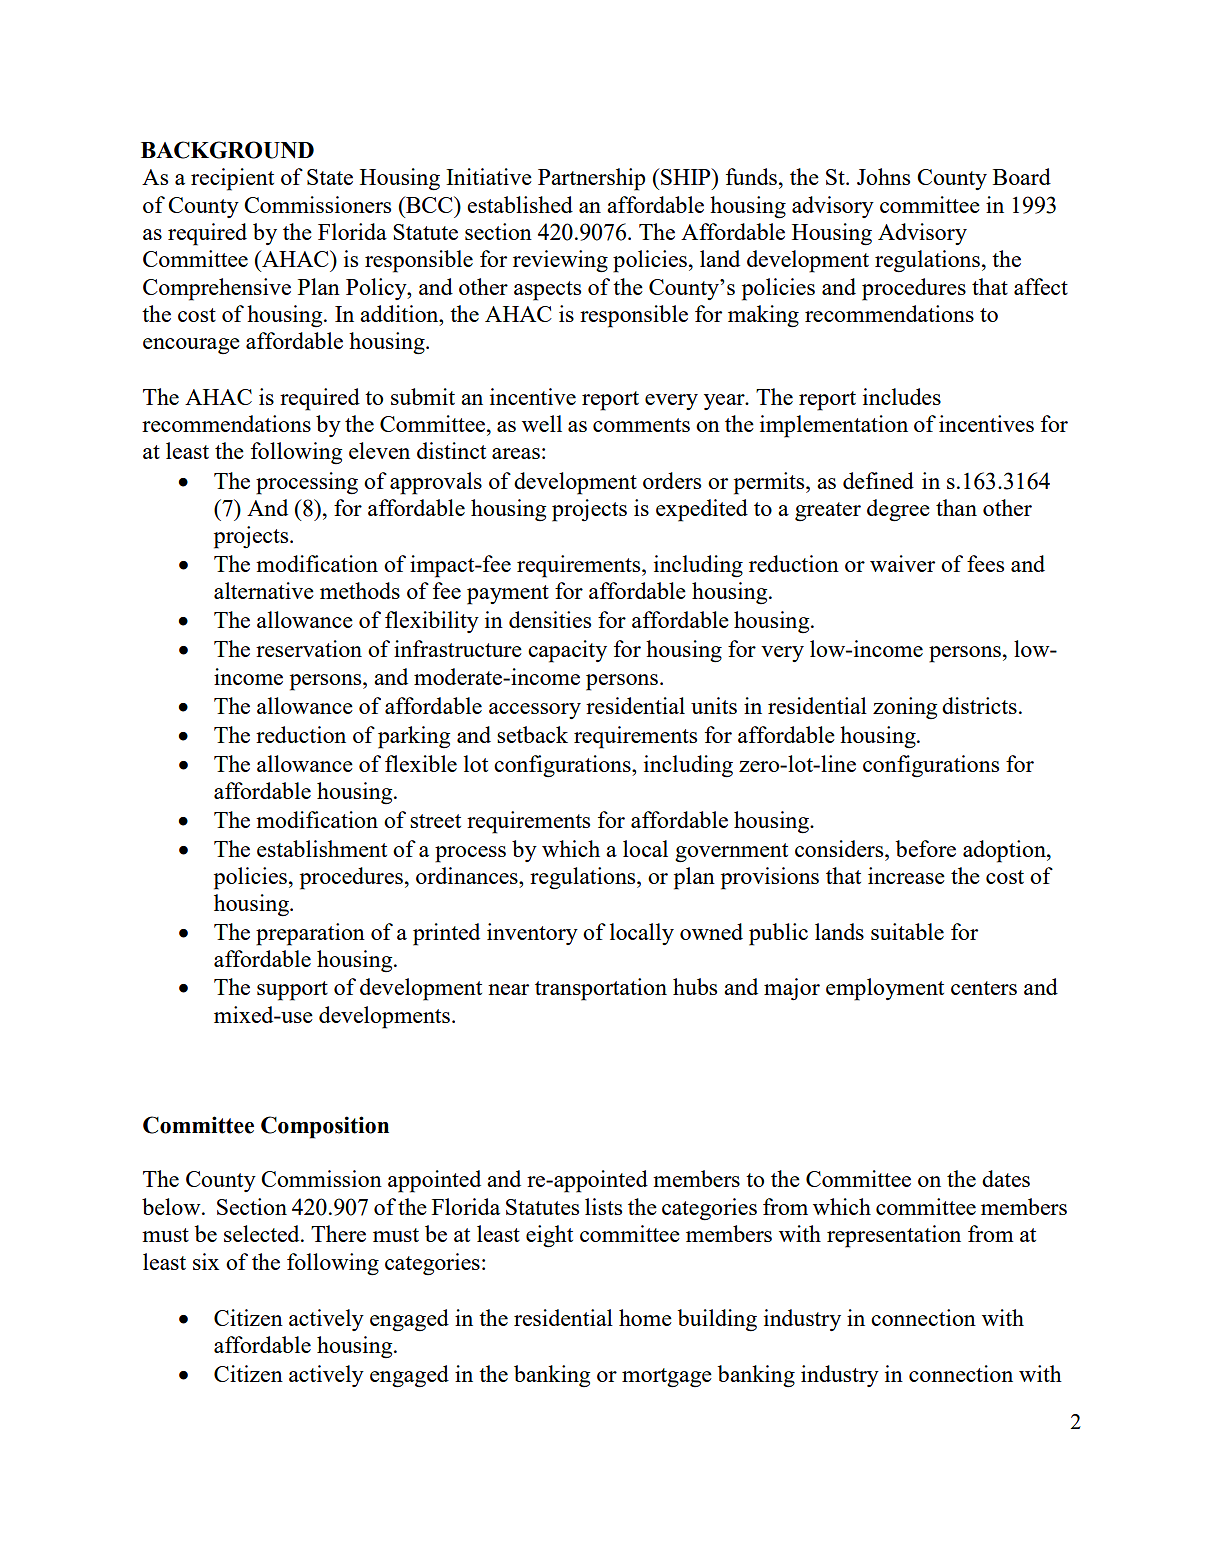 The height and width of the image is (1568, 1212). What do you see at coordinates (907, 931) in the image?
I see `suitable` at bounding box center [907, 931].
